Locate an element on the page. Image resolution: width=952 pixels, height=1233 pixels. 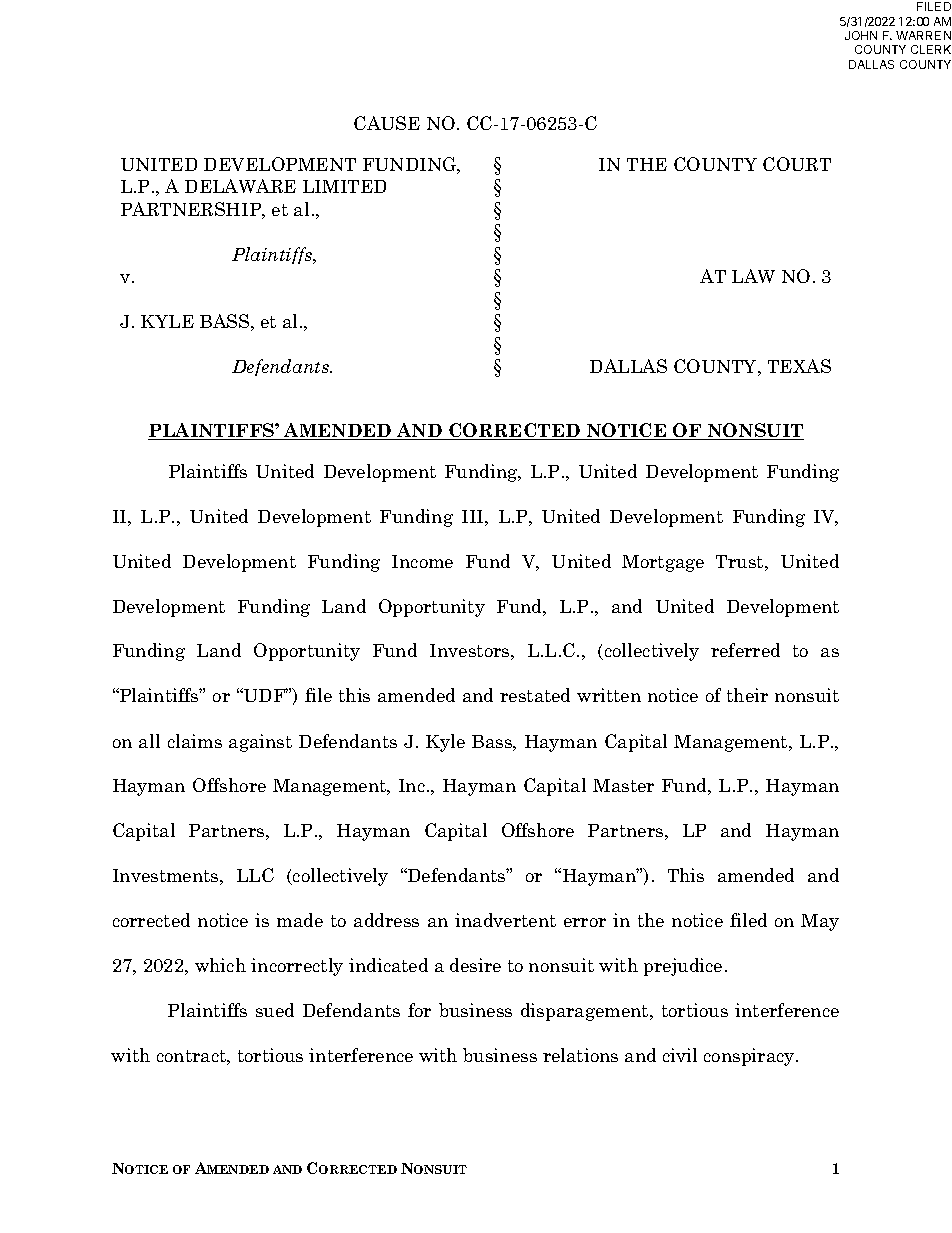
JOHN is located at coordinates (861, 35).
